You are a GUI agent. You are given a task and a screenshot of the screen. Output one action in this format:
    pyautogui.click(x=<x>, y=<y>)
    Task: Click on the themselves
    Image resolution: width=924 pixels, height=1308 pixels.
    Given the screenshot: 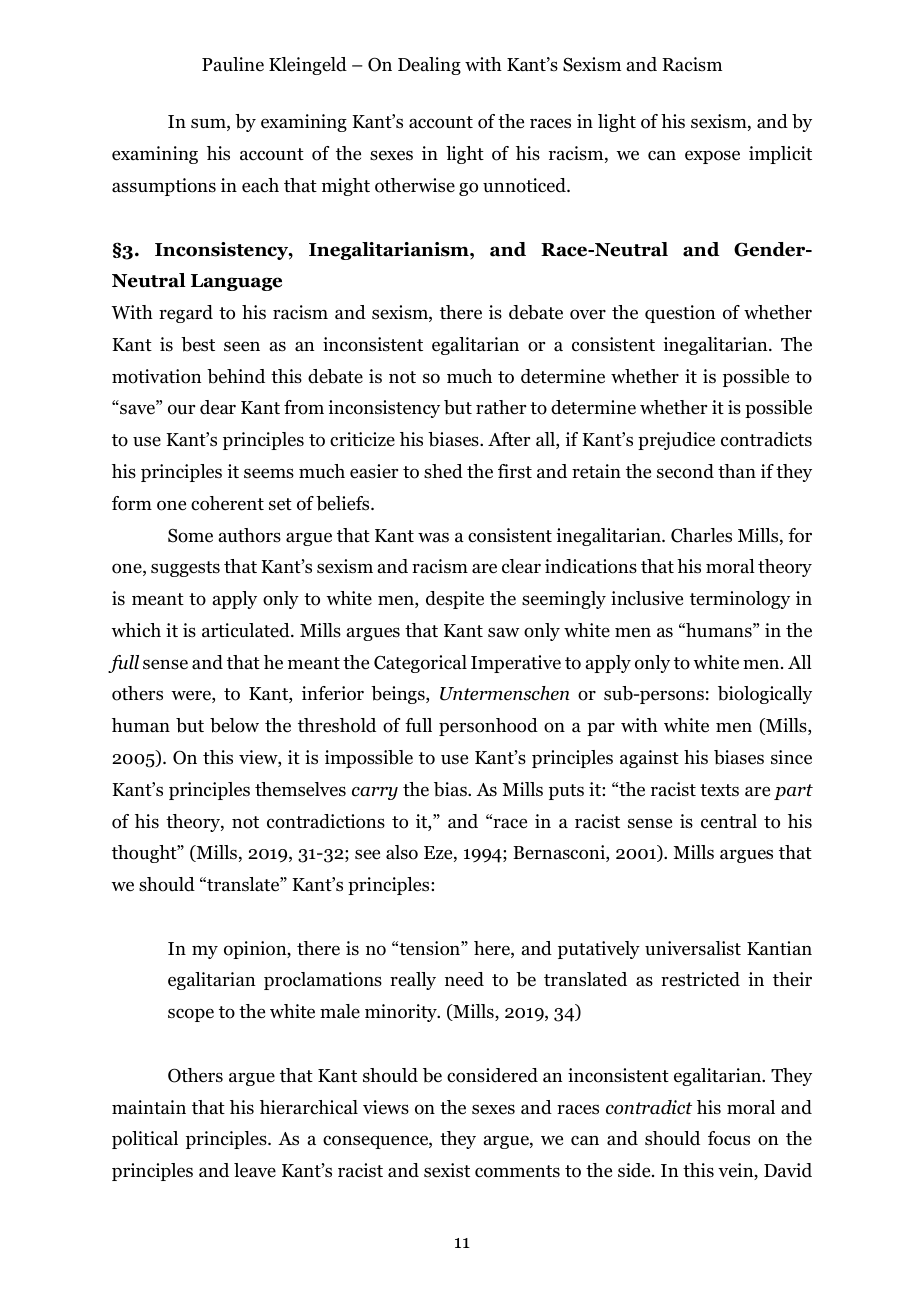 What is the action you would take?
    pyautogui.click(x=300, y=789)
